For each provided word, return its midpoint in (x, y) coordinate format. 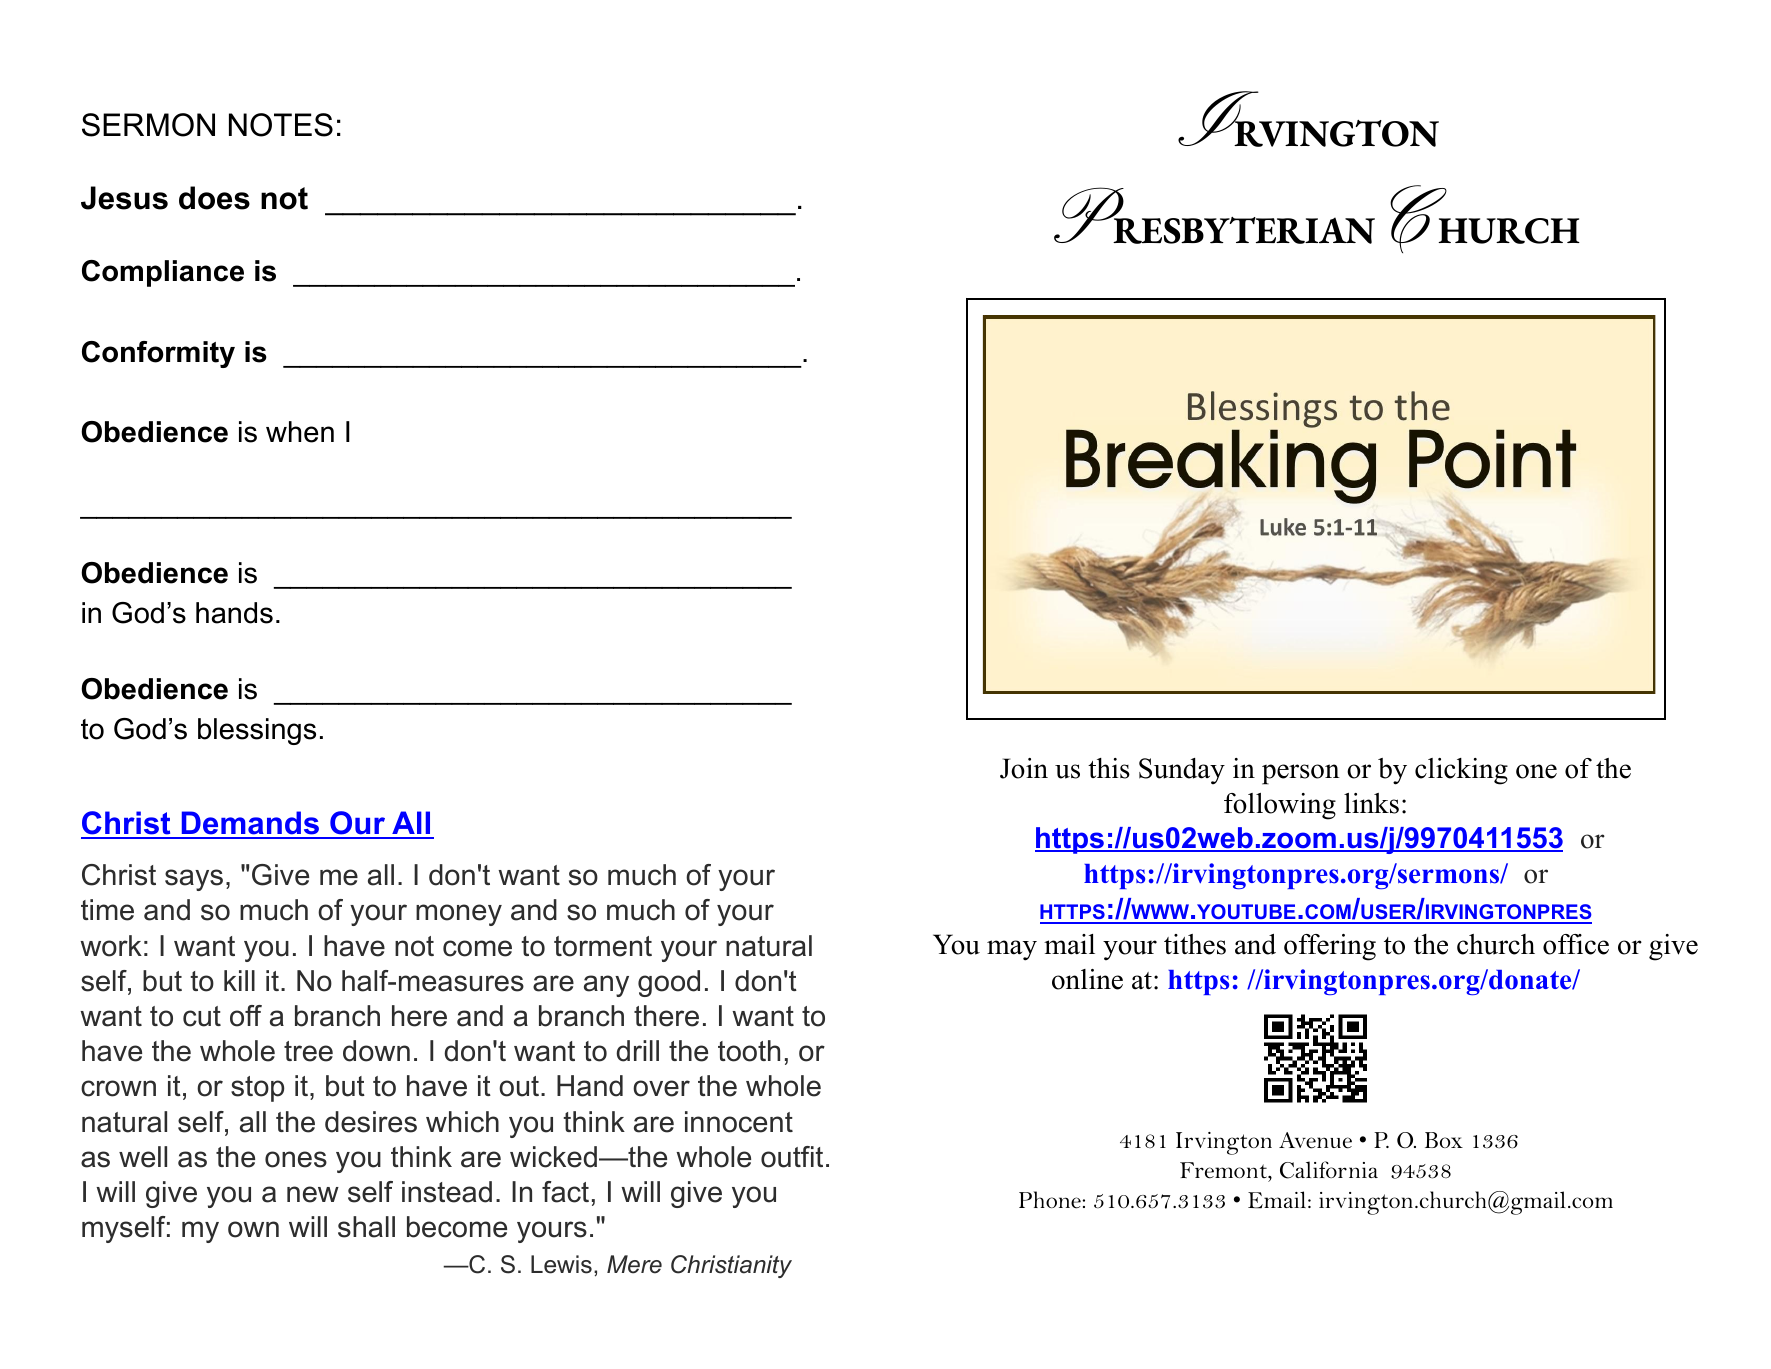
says (194, 880)
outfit (792, 1157)
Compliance (163, 273)
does (214, 198)
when (300, 432)
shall (366, 1227)
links (1371, 803)
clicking (1461, 771)
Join (1024, 768)
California (1329, 1170)
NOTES (281, 125)
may (1012, 950)
